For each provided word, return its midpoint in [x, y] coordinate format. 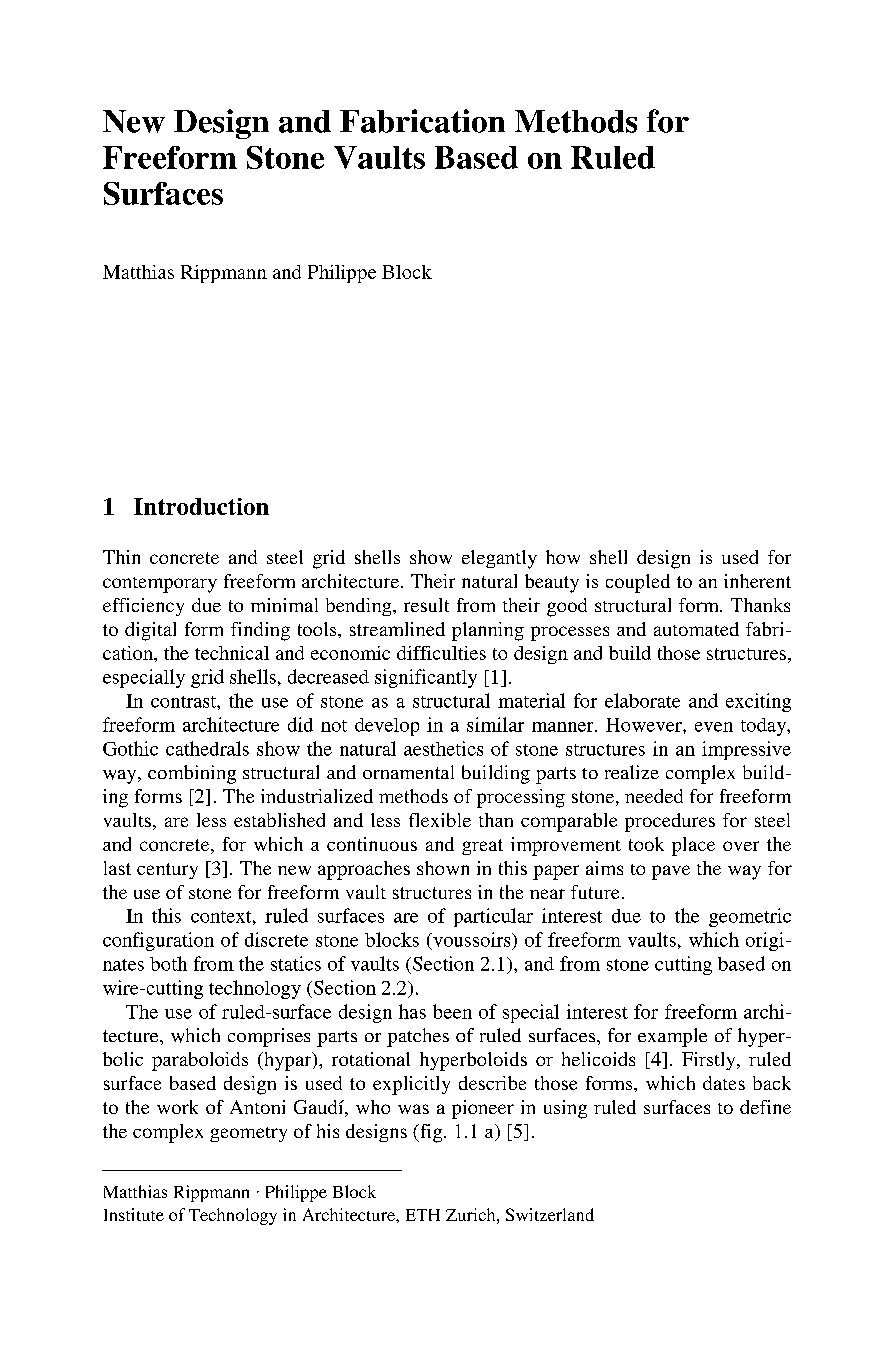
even [714, 727]
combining [192, 774]
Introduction [201, 506]
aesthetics [443, 748]
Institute [134, 1214]
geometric [750, 917]
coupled [638, 583]
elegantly [499, 559]
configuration [158, 941]
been [452, 1011]
